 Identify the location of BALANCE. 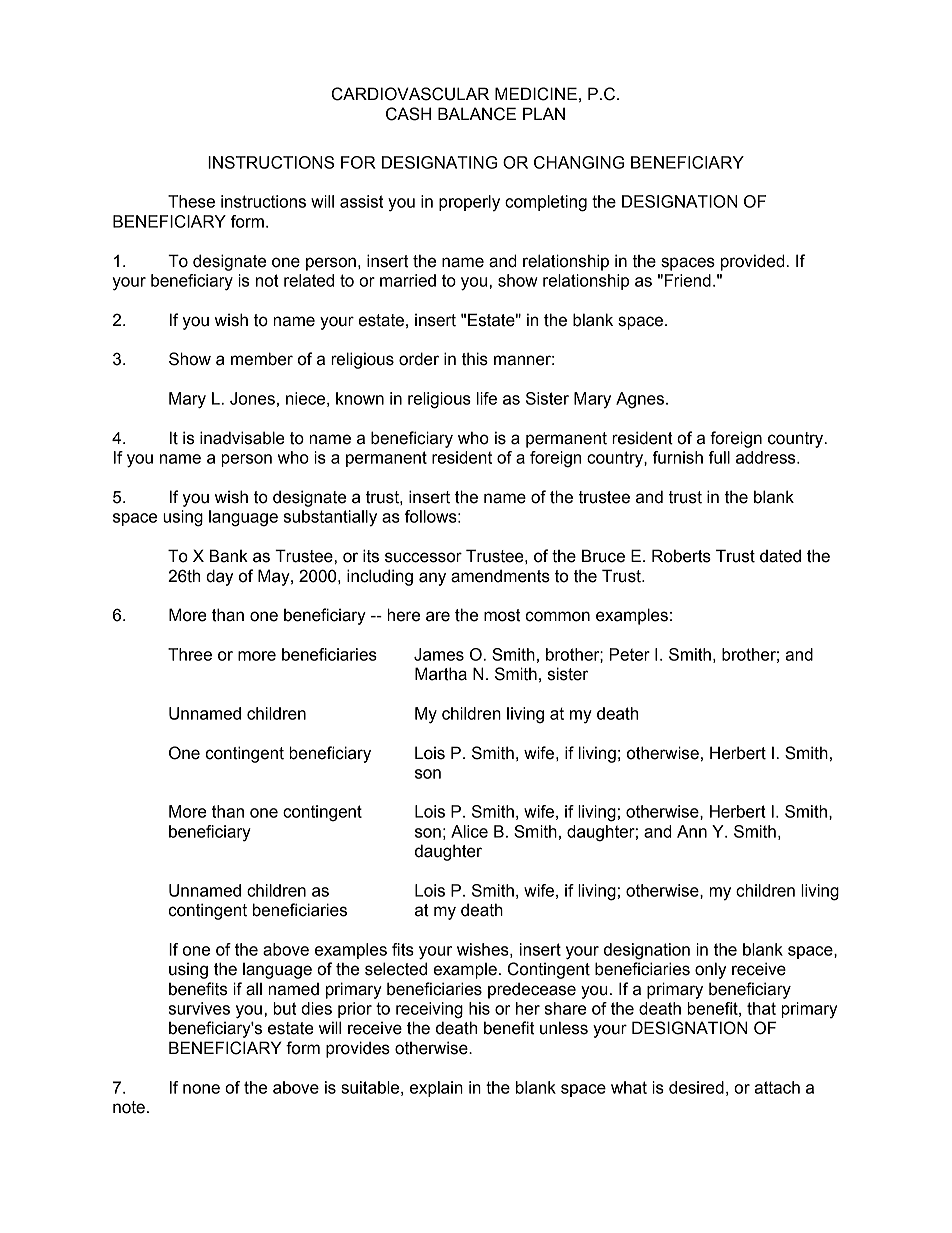
(477, 114).
